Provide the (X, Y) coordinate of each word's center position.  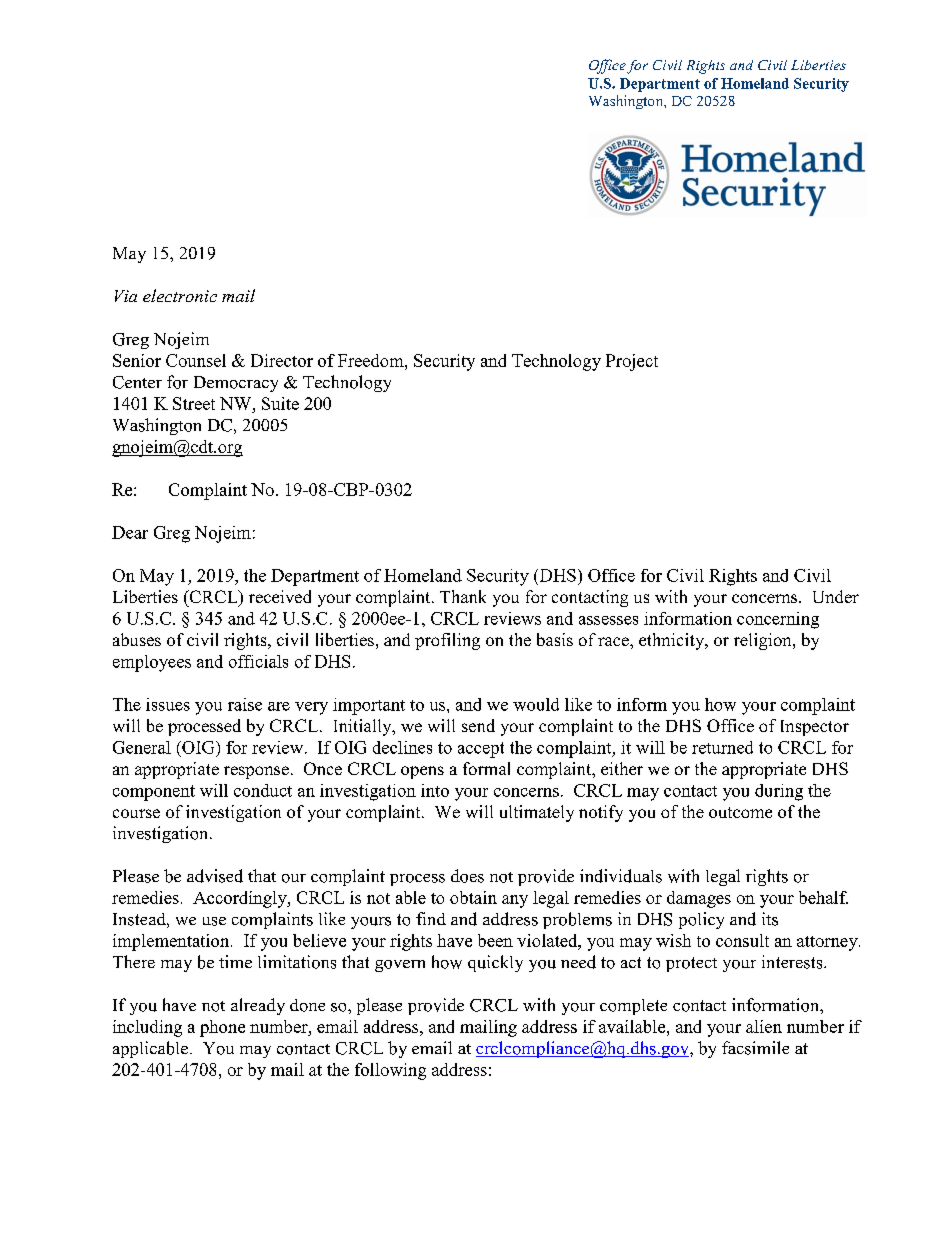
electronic (180, 295)
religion (764, 641)
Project (632, 362)
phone (222, 1028)
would (536, 704)
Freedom (372, 360)
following (390, 1071)
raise (245, 704)
